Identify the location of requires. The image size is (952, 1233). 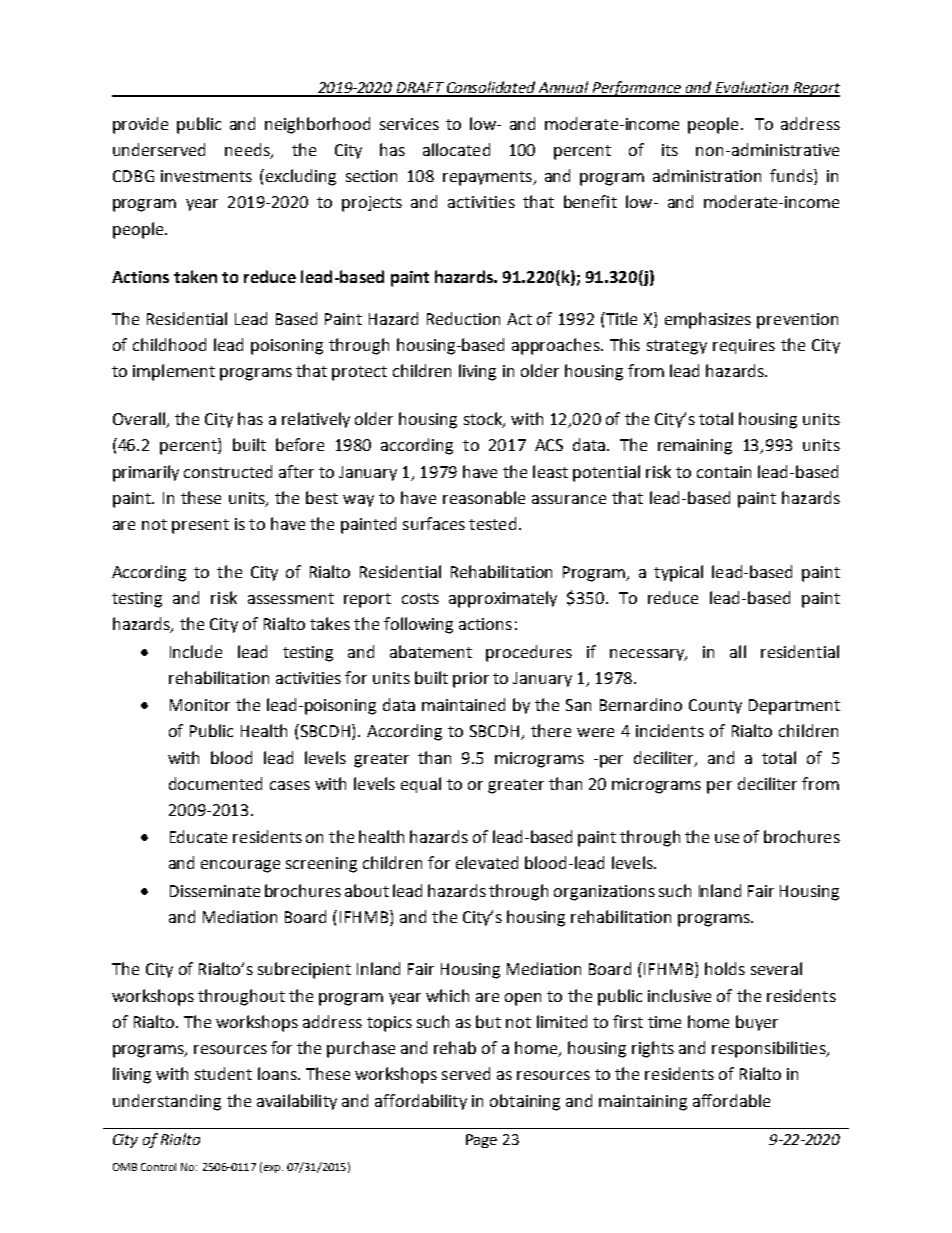
(744, 346).
